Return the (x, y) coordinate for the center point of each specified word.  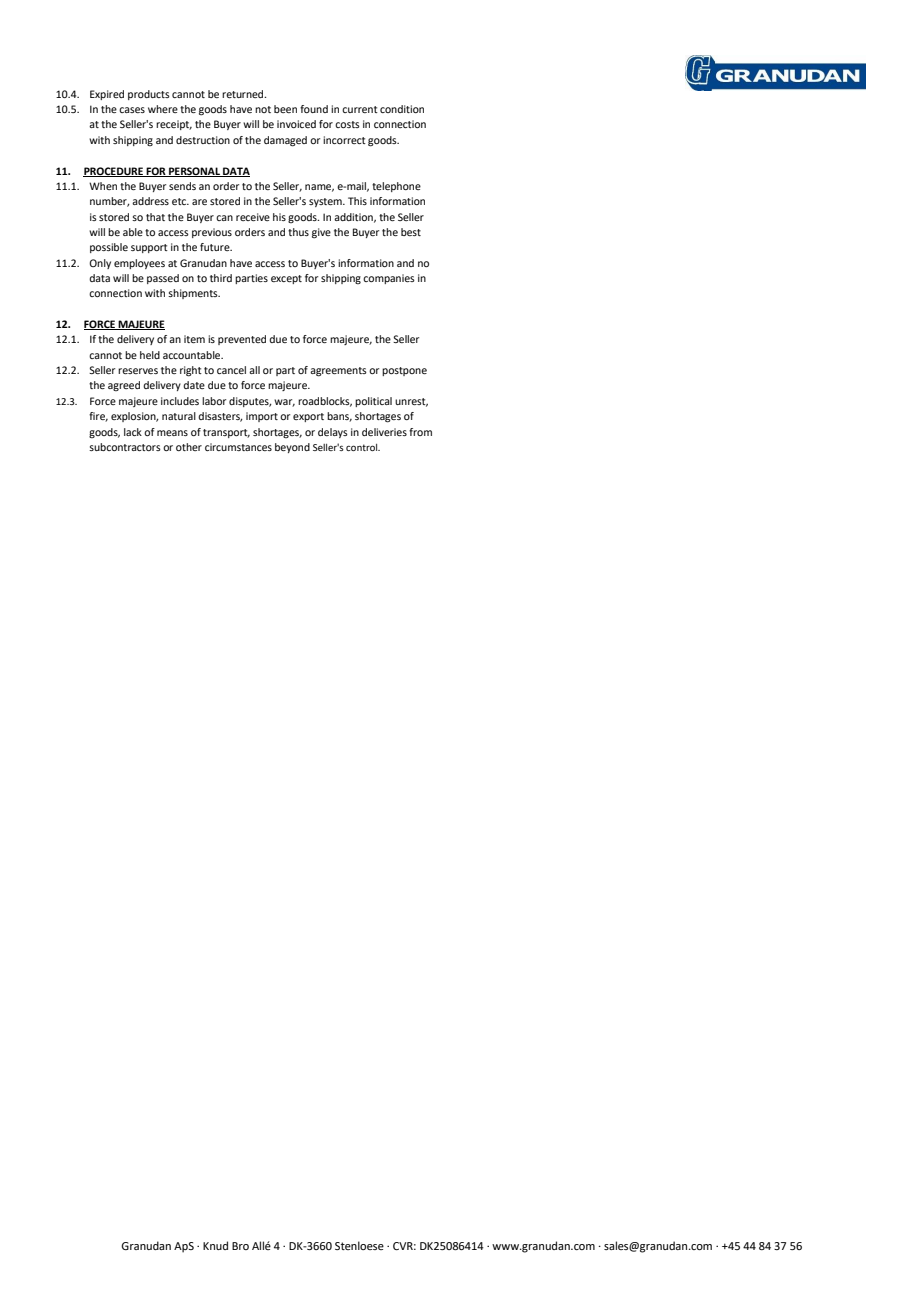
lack (133, 432)
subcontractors (125, 447)
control (363, 447)
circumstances (238, 447)
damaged (285, 141)
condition (402, 109)
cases (132, 110)
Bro (240, 1246)
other (189, 447)
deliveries (384, 432)
